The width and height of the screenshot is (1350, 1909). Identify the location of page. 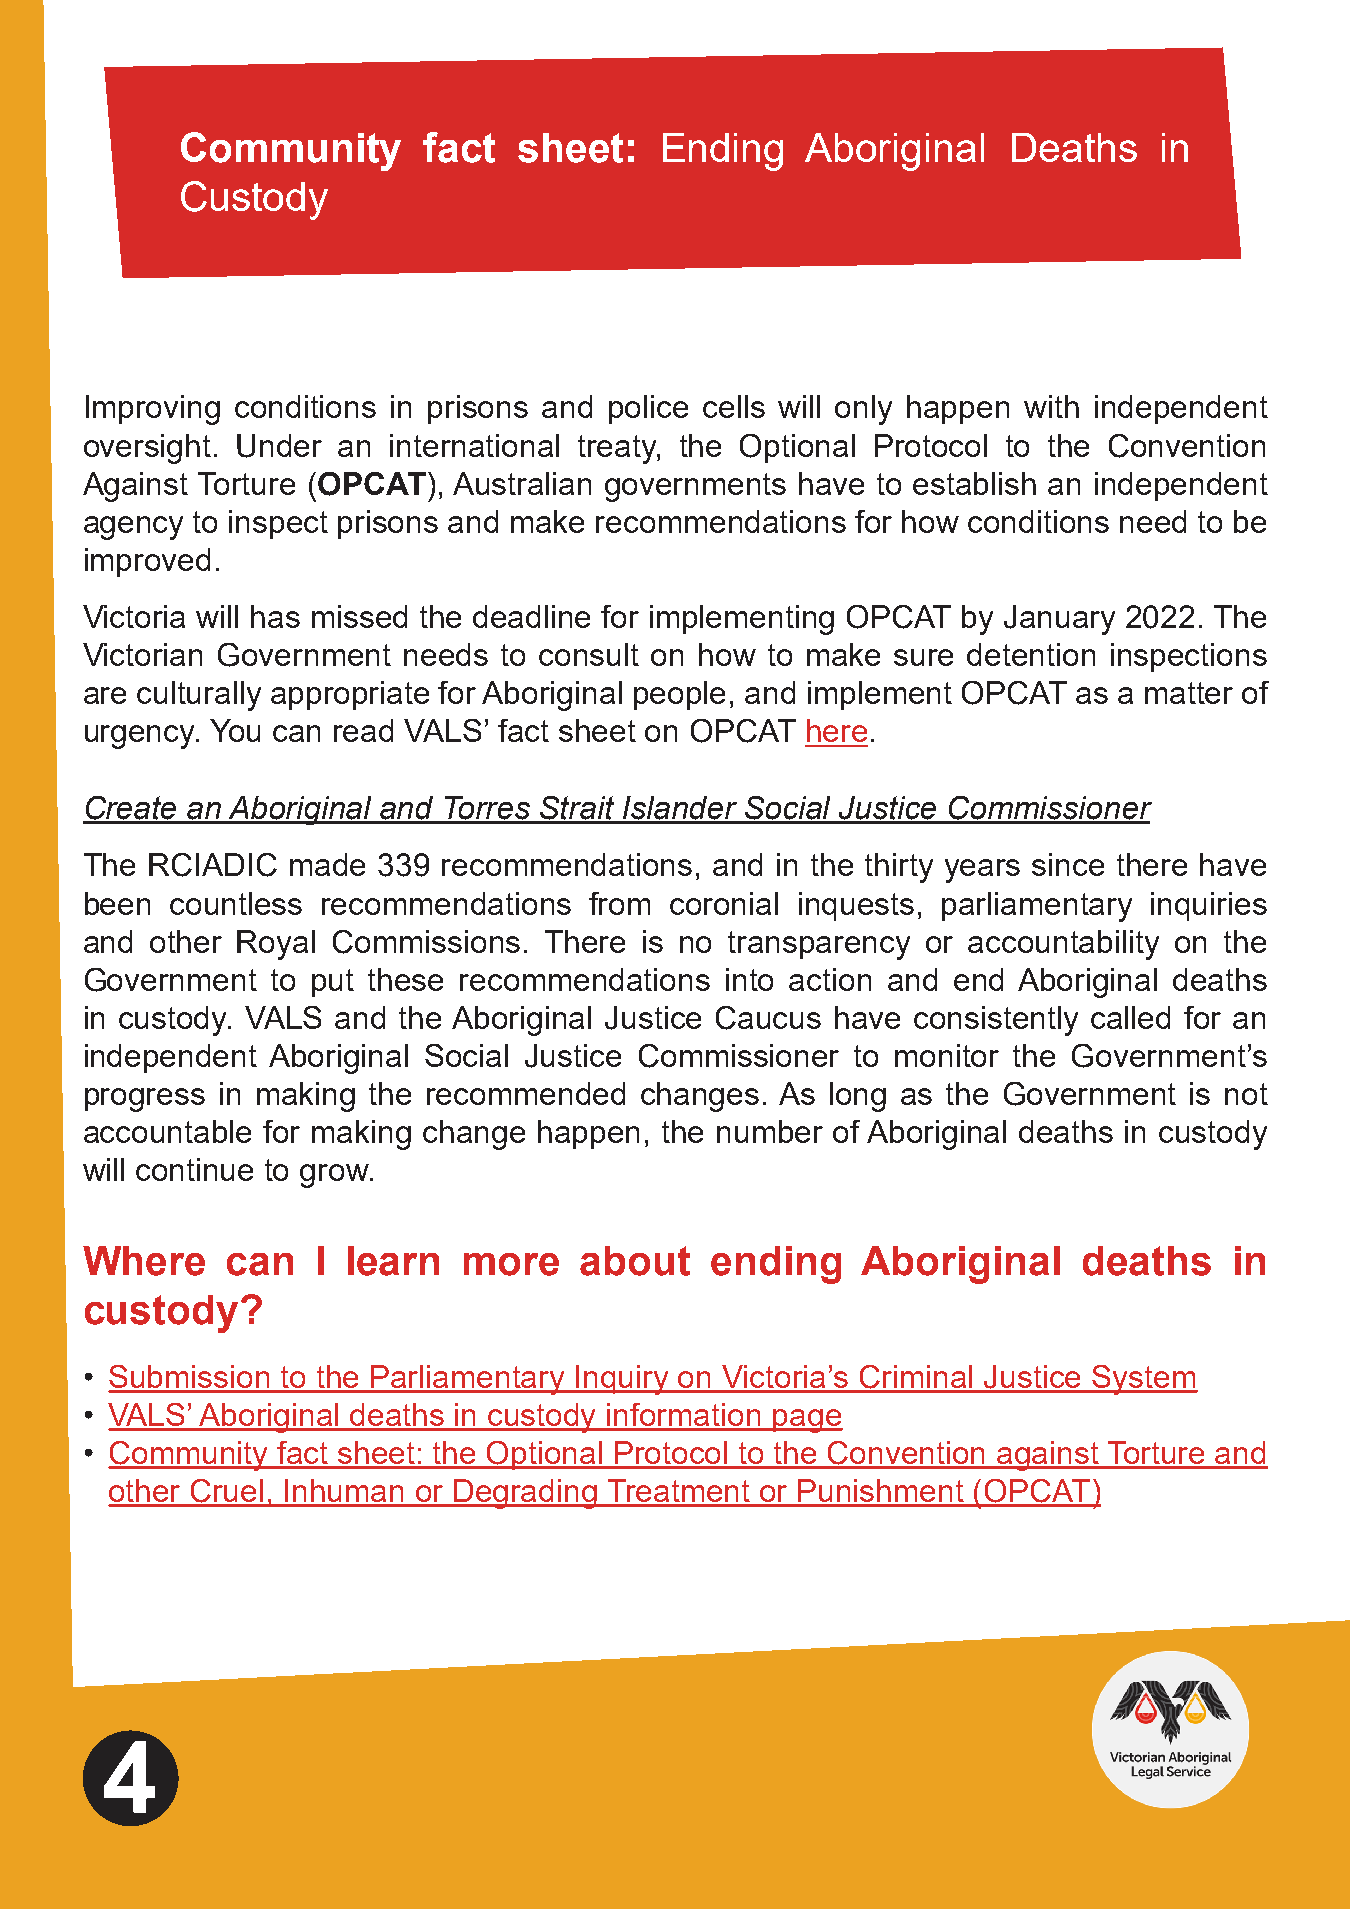
(807, 1421).
